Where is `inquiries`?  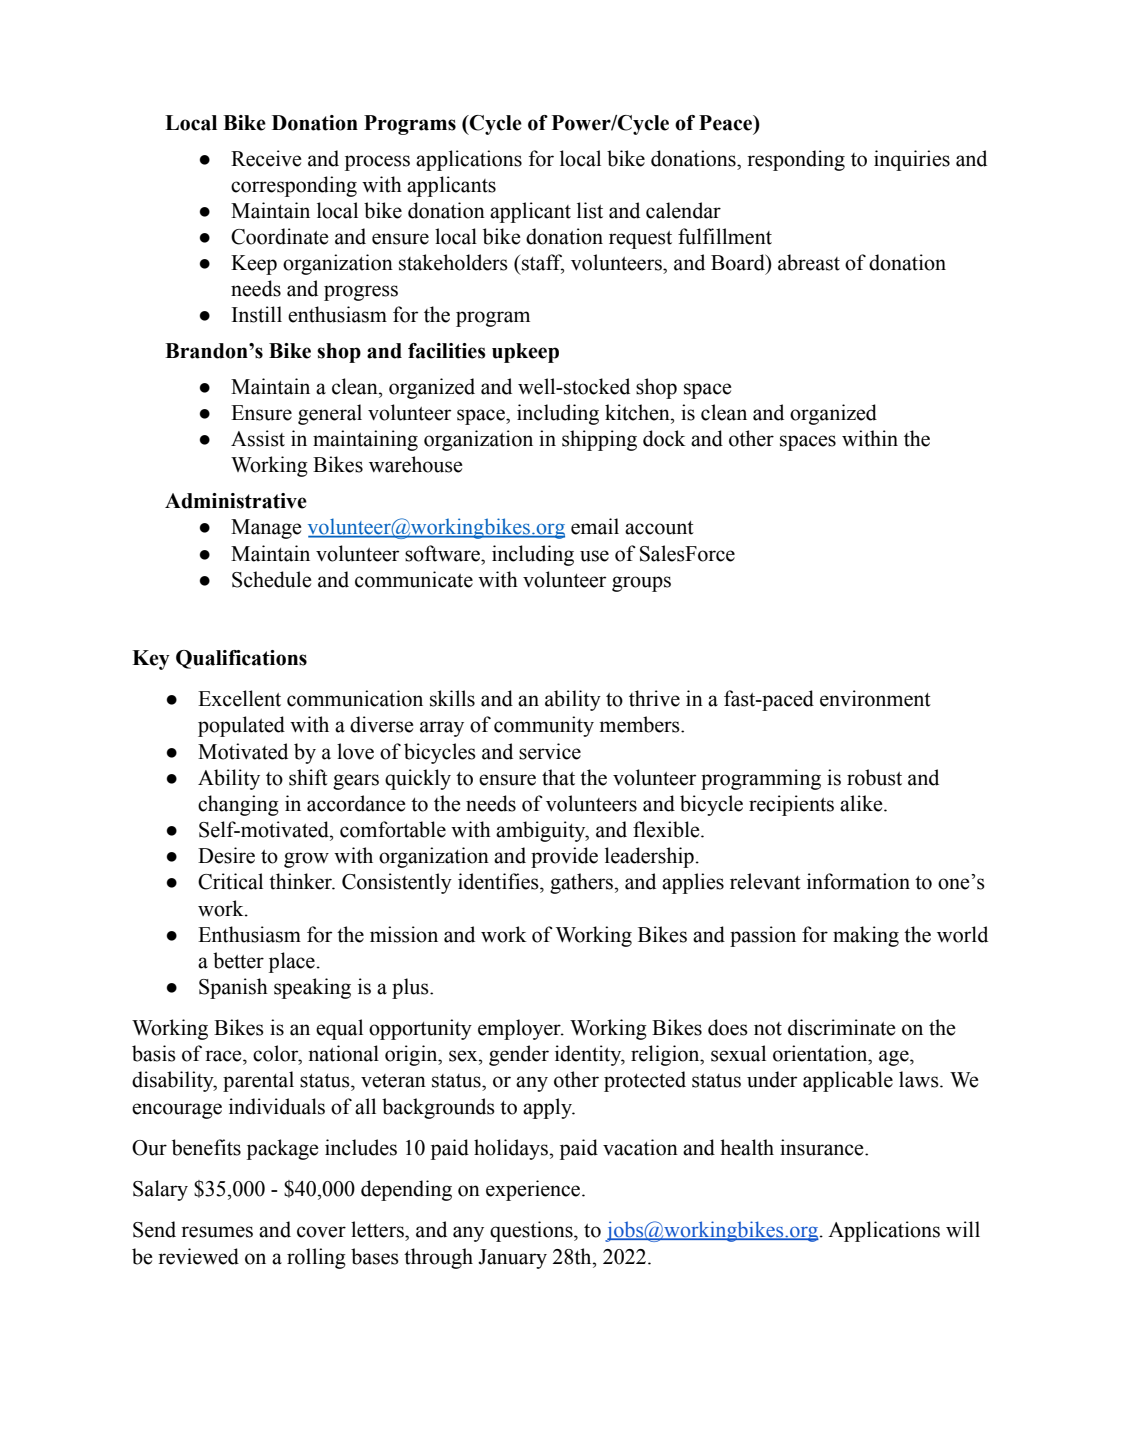
inquiries is located at coordinates (912, 160).
